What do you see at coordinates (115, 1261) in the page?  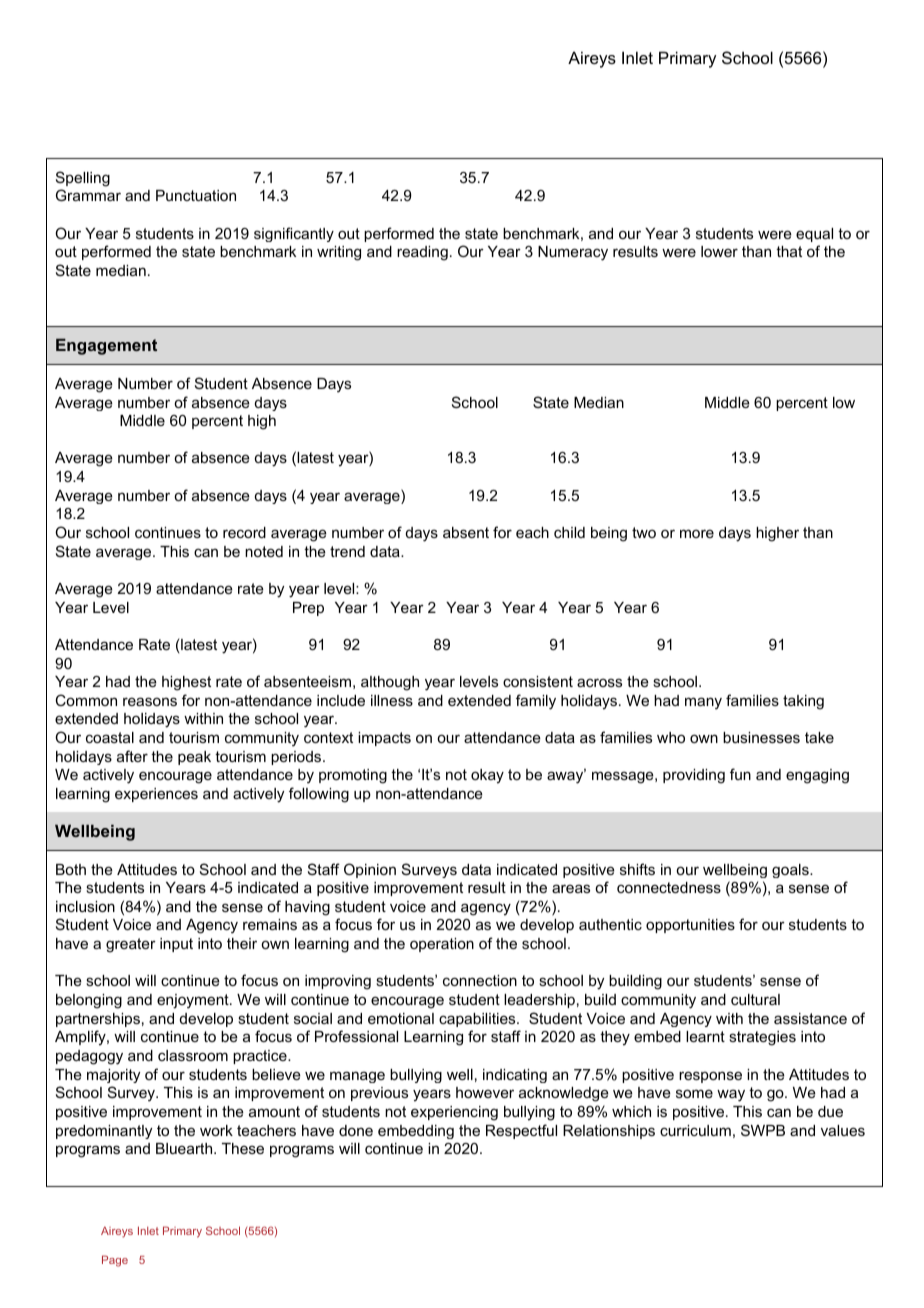 I see `Page` at bounding box center [115, 1261].
